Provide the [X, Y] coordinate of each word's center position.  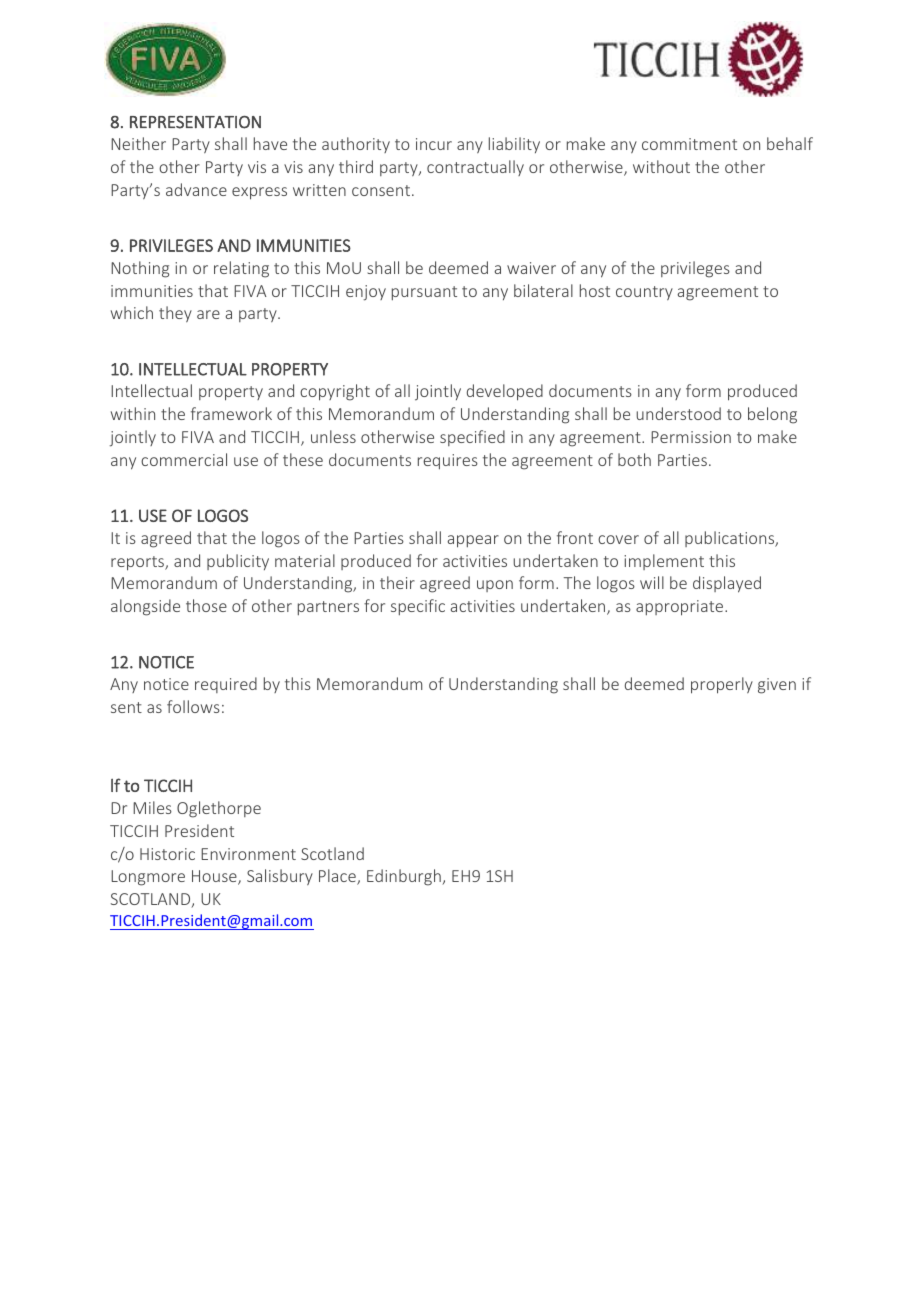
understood [678, 413]
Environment [248, 854]
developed [505, 392]
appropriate [681, 608]
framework [231, 413]
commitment [689, 144]
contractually [475, 168]
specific [418, 607]
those [206, 605]
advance [196, 189]
